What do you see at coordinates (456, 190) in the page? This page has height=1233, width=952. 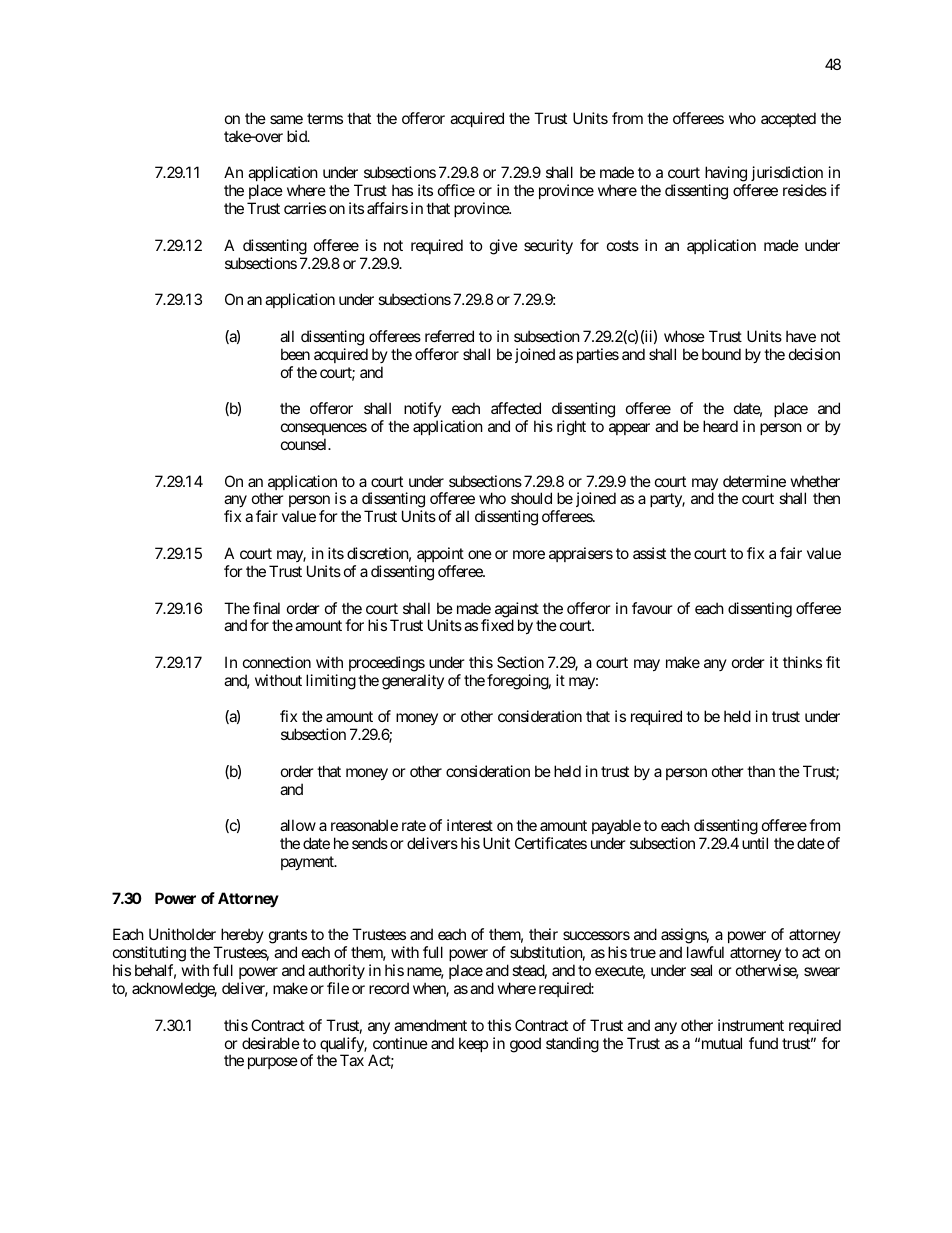 I see `office` at bounding box center [456, 190].
